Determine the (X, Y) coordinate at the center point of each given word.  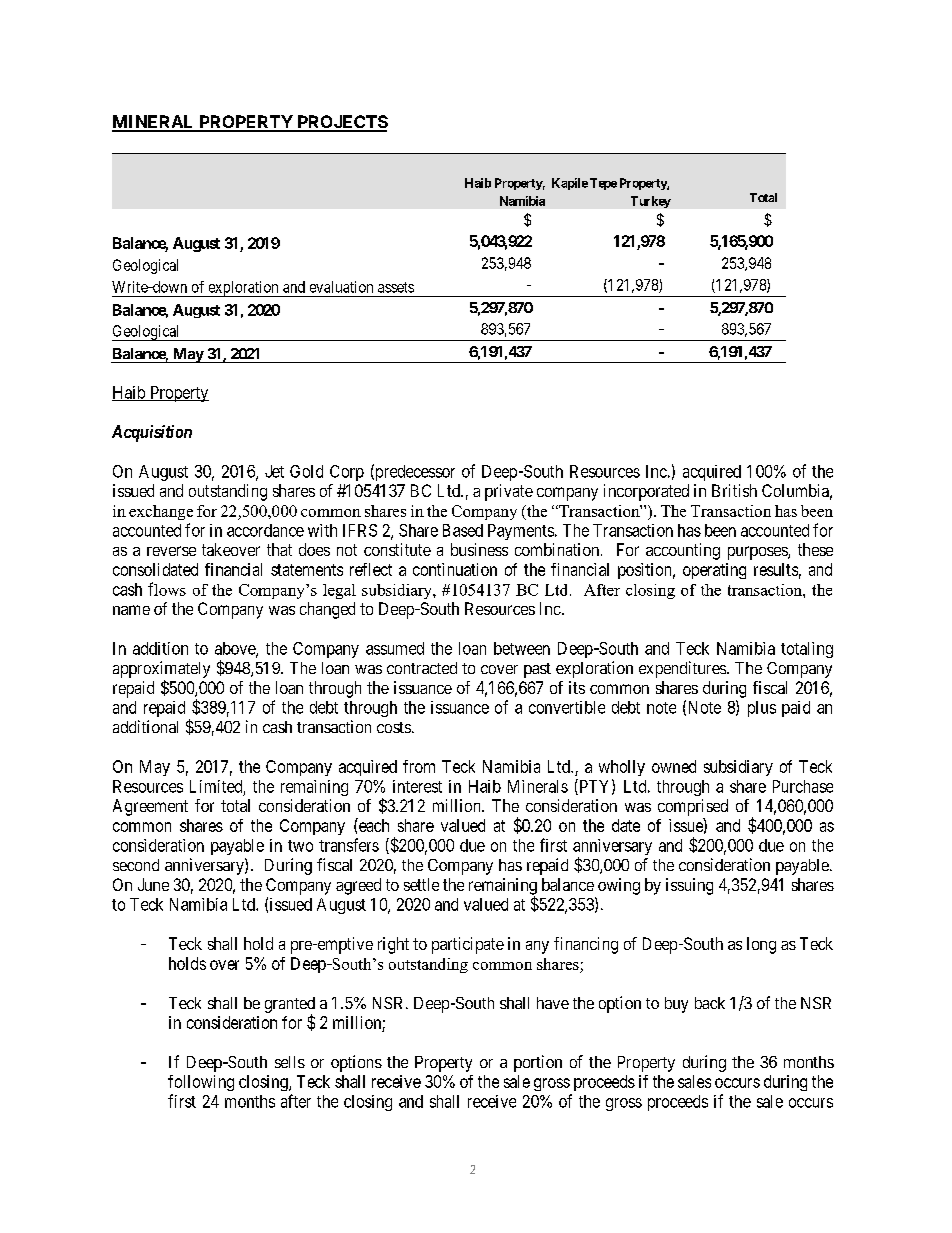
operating (714, 571)
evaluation (341, 287)
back (710, 1003)
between (522, 648)
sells (290, 1062)
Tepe (603, 184)
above (236, 649)
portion (538, 1063)
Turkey (651, 202)
